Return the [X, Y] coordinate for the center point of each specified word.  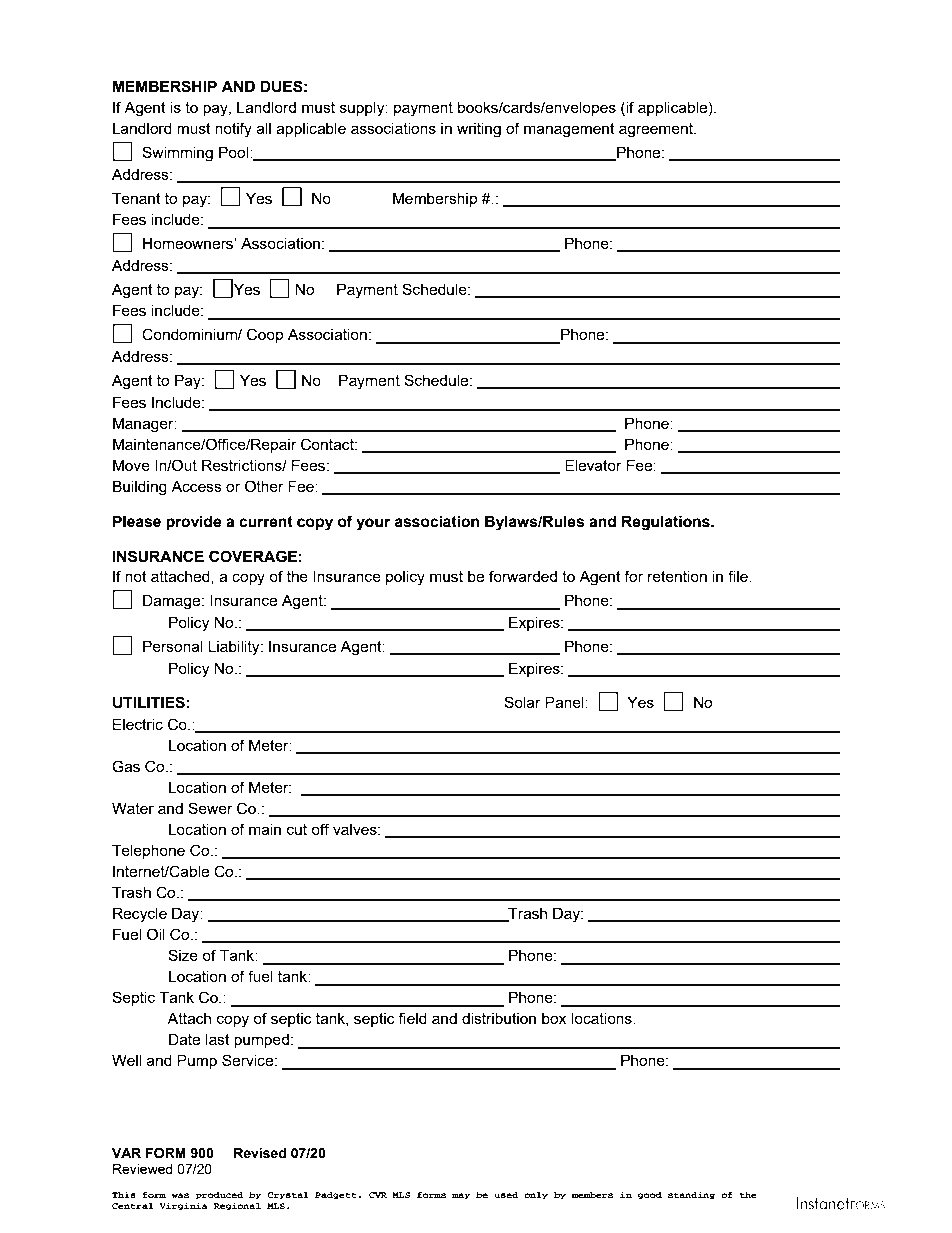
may [461, 1196]
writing [479, 130]
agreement [657, 130]
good [650, 1195]
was [180, 1195]
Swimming [177, 154]
